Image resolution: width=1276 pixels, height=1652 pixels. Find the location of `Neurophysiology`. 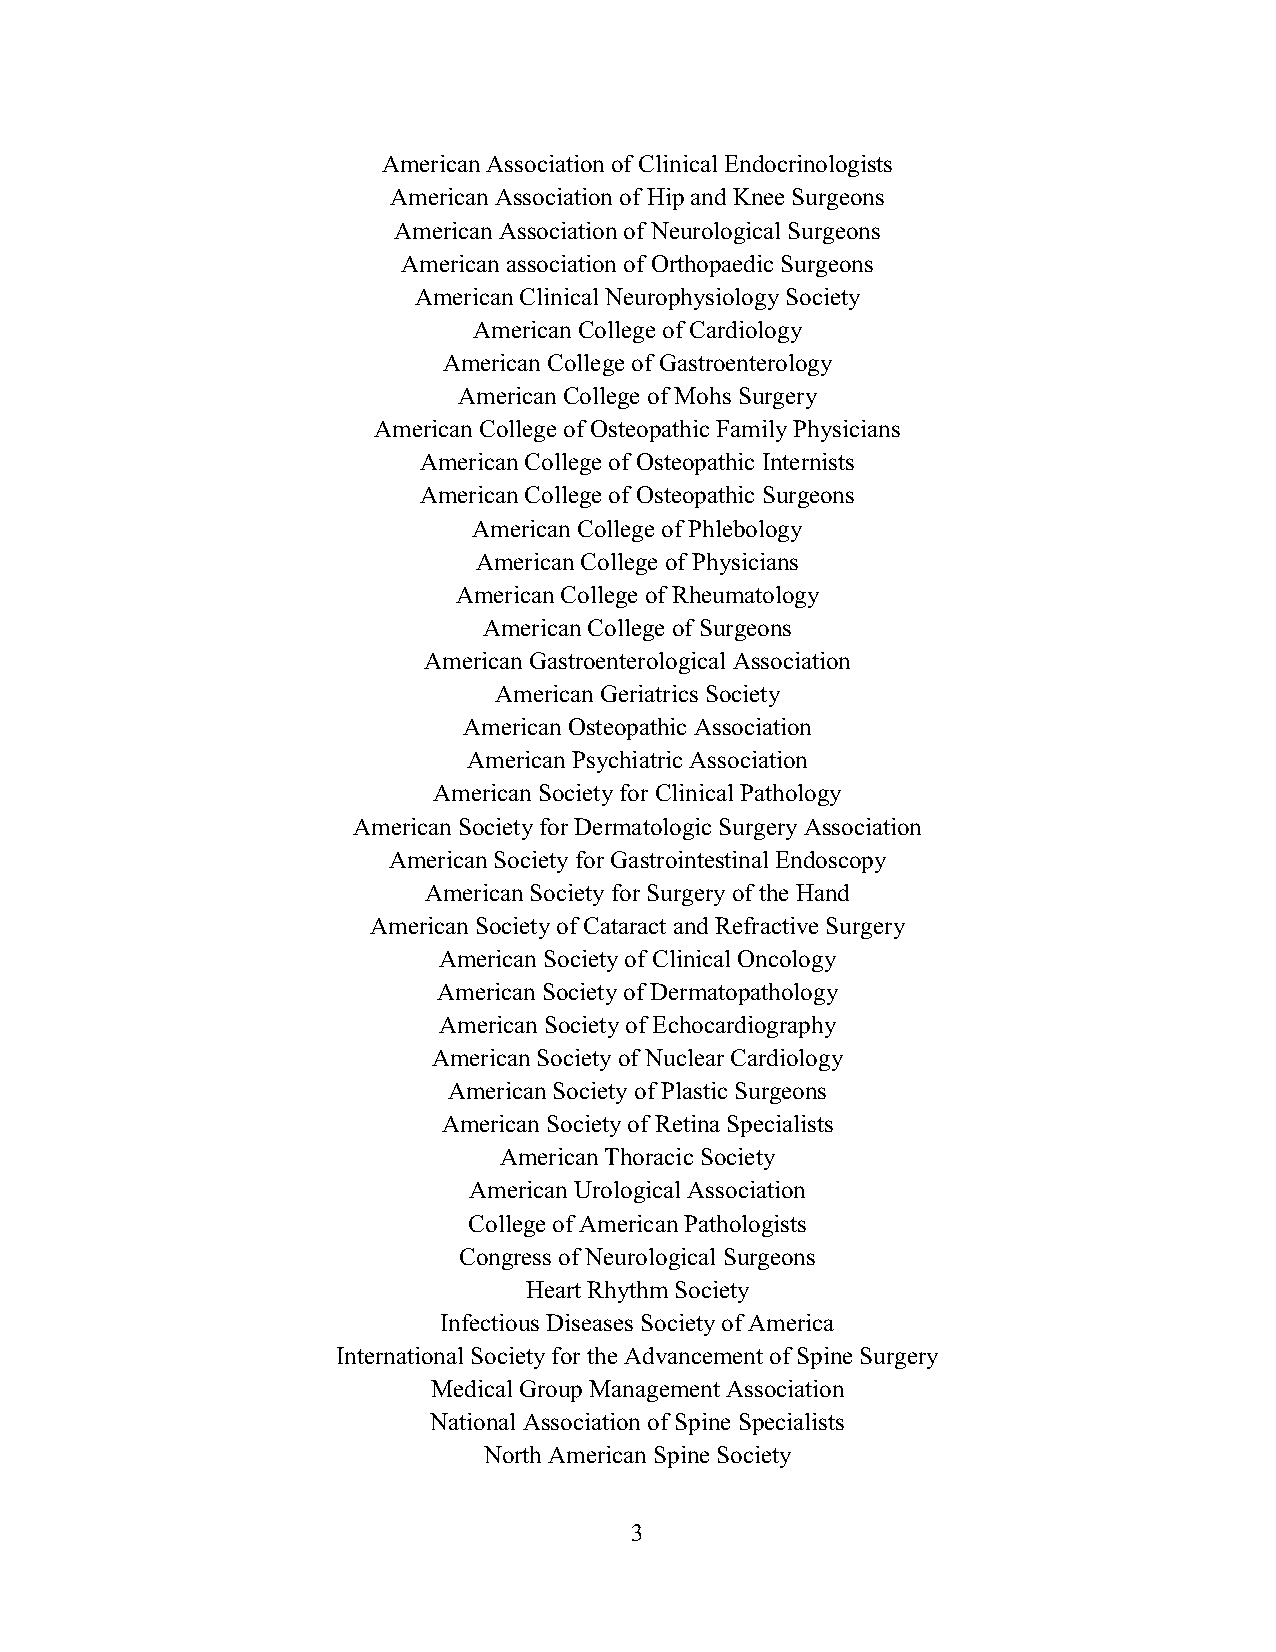

Neurophysiology is located at coordinates (692, 299).
